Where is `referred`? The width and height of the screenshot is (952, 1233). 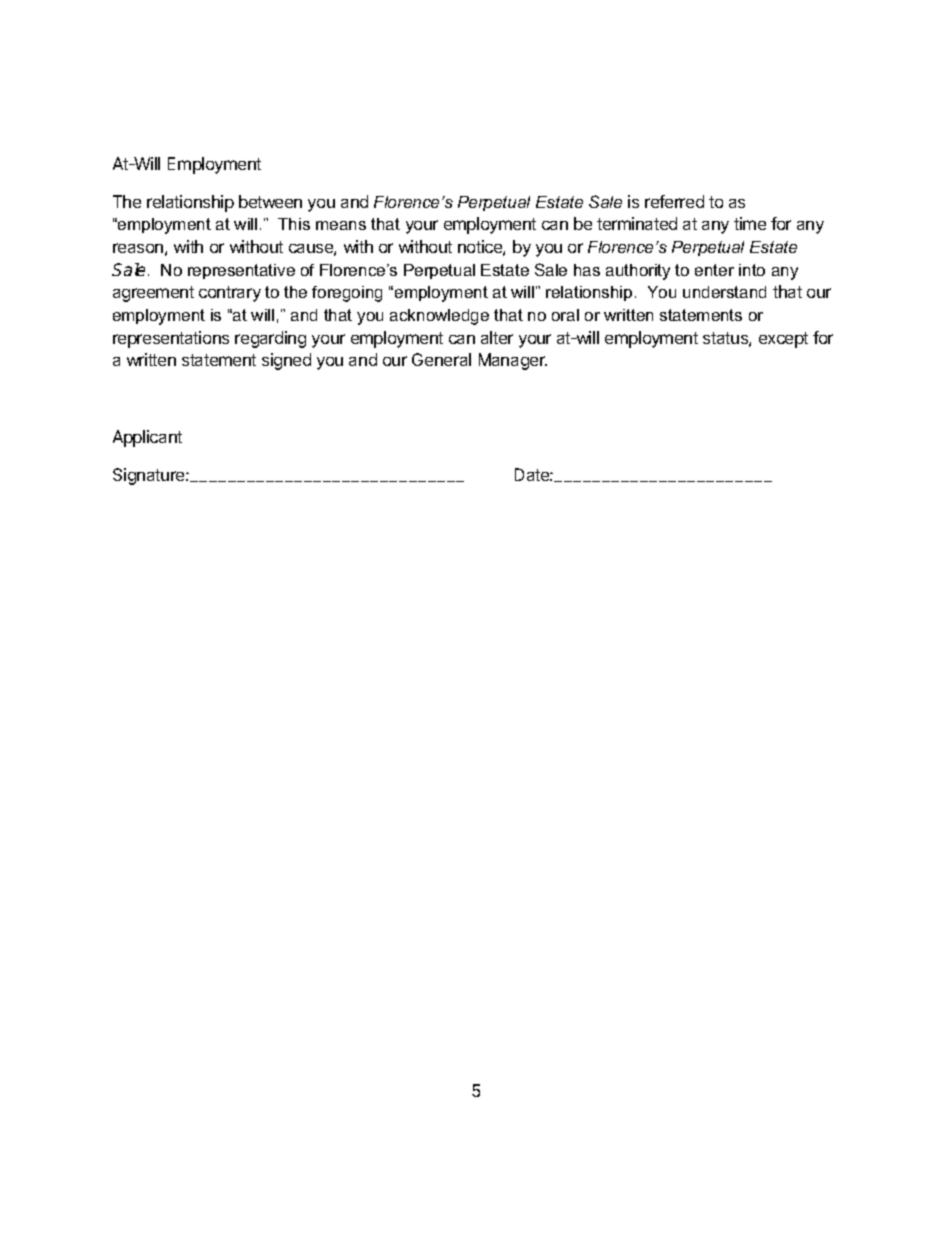 referred is located at coordinates (674, 201).
